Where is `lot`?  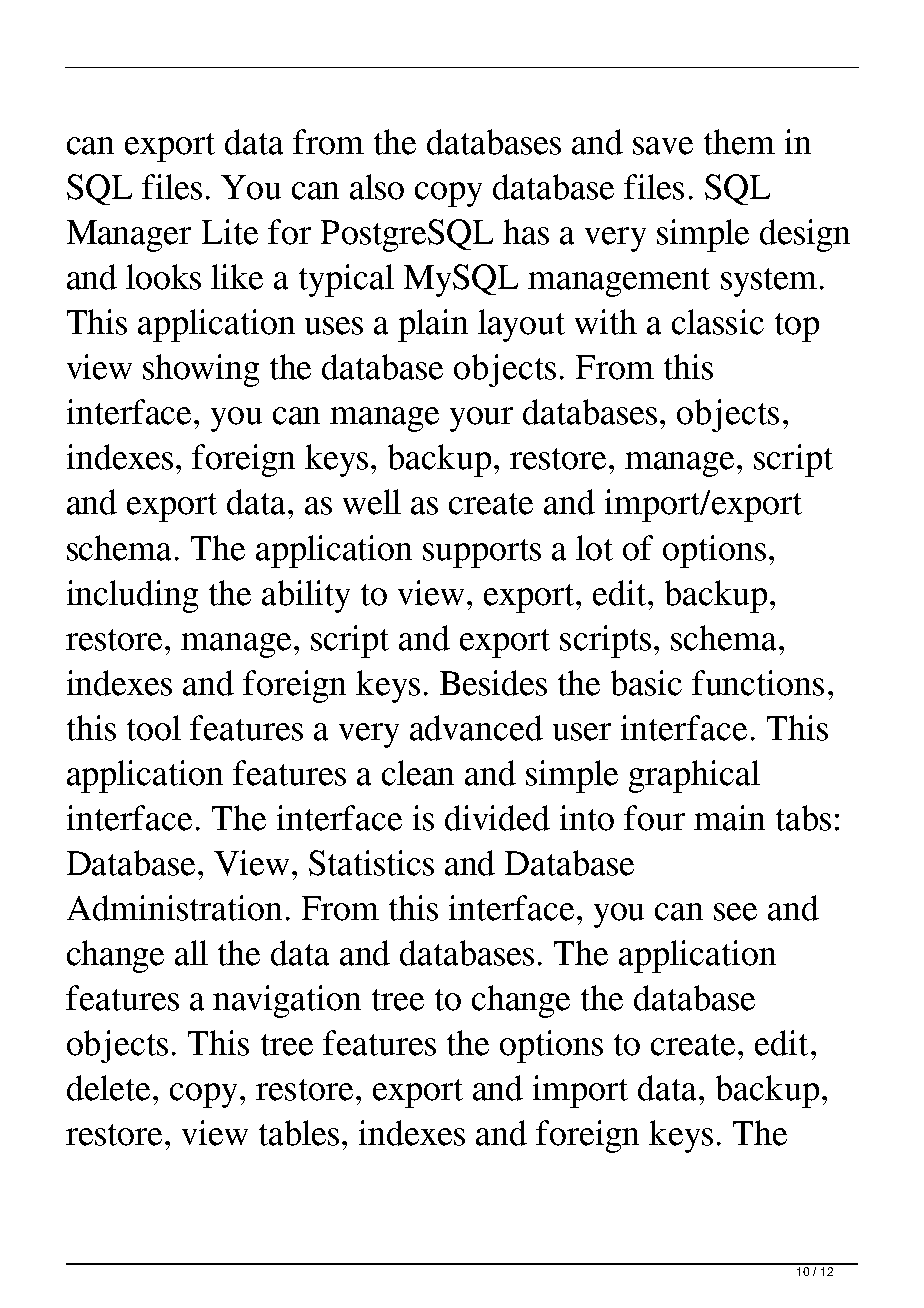
lot is located at coordinates (594, 548).
